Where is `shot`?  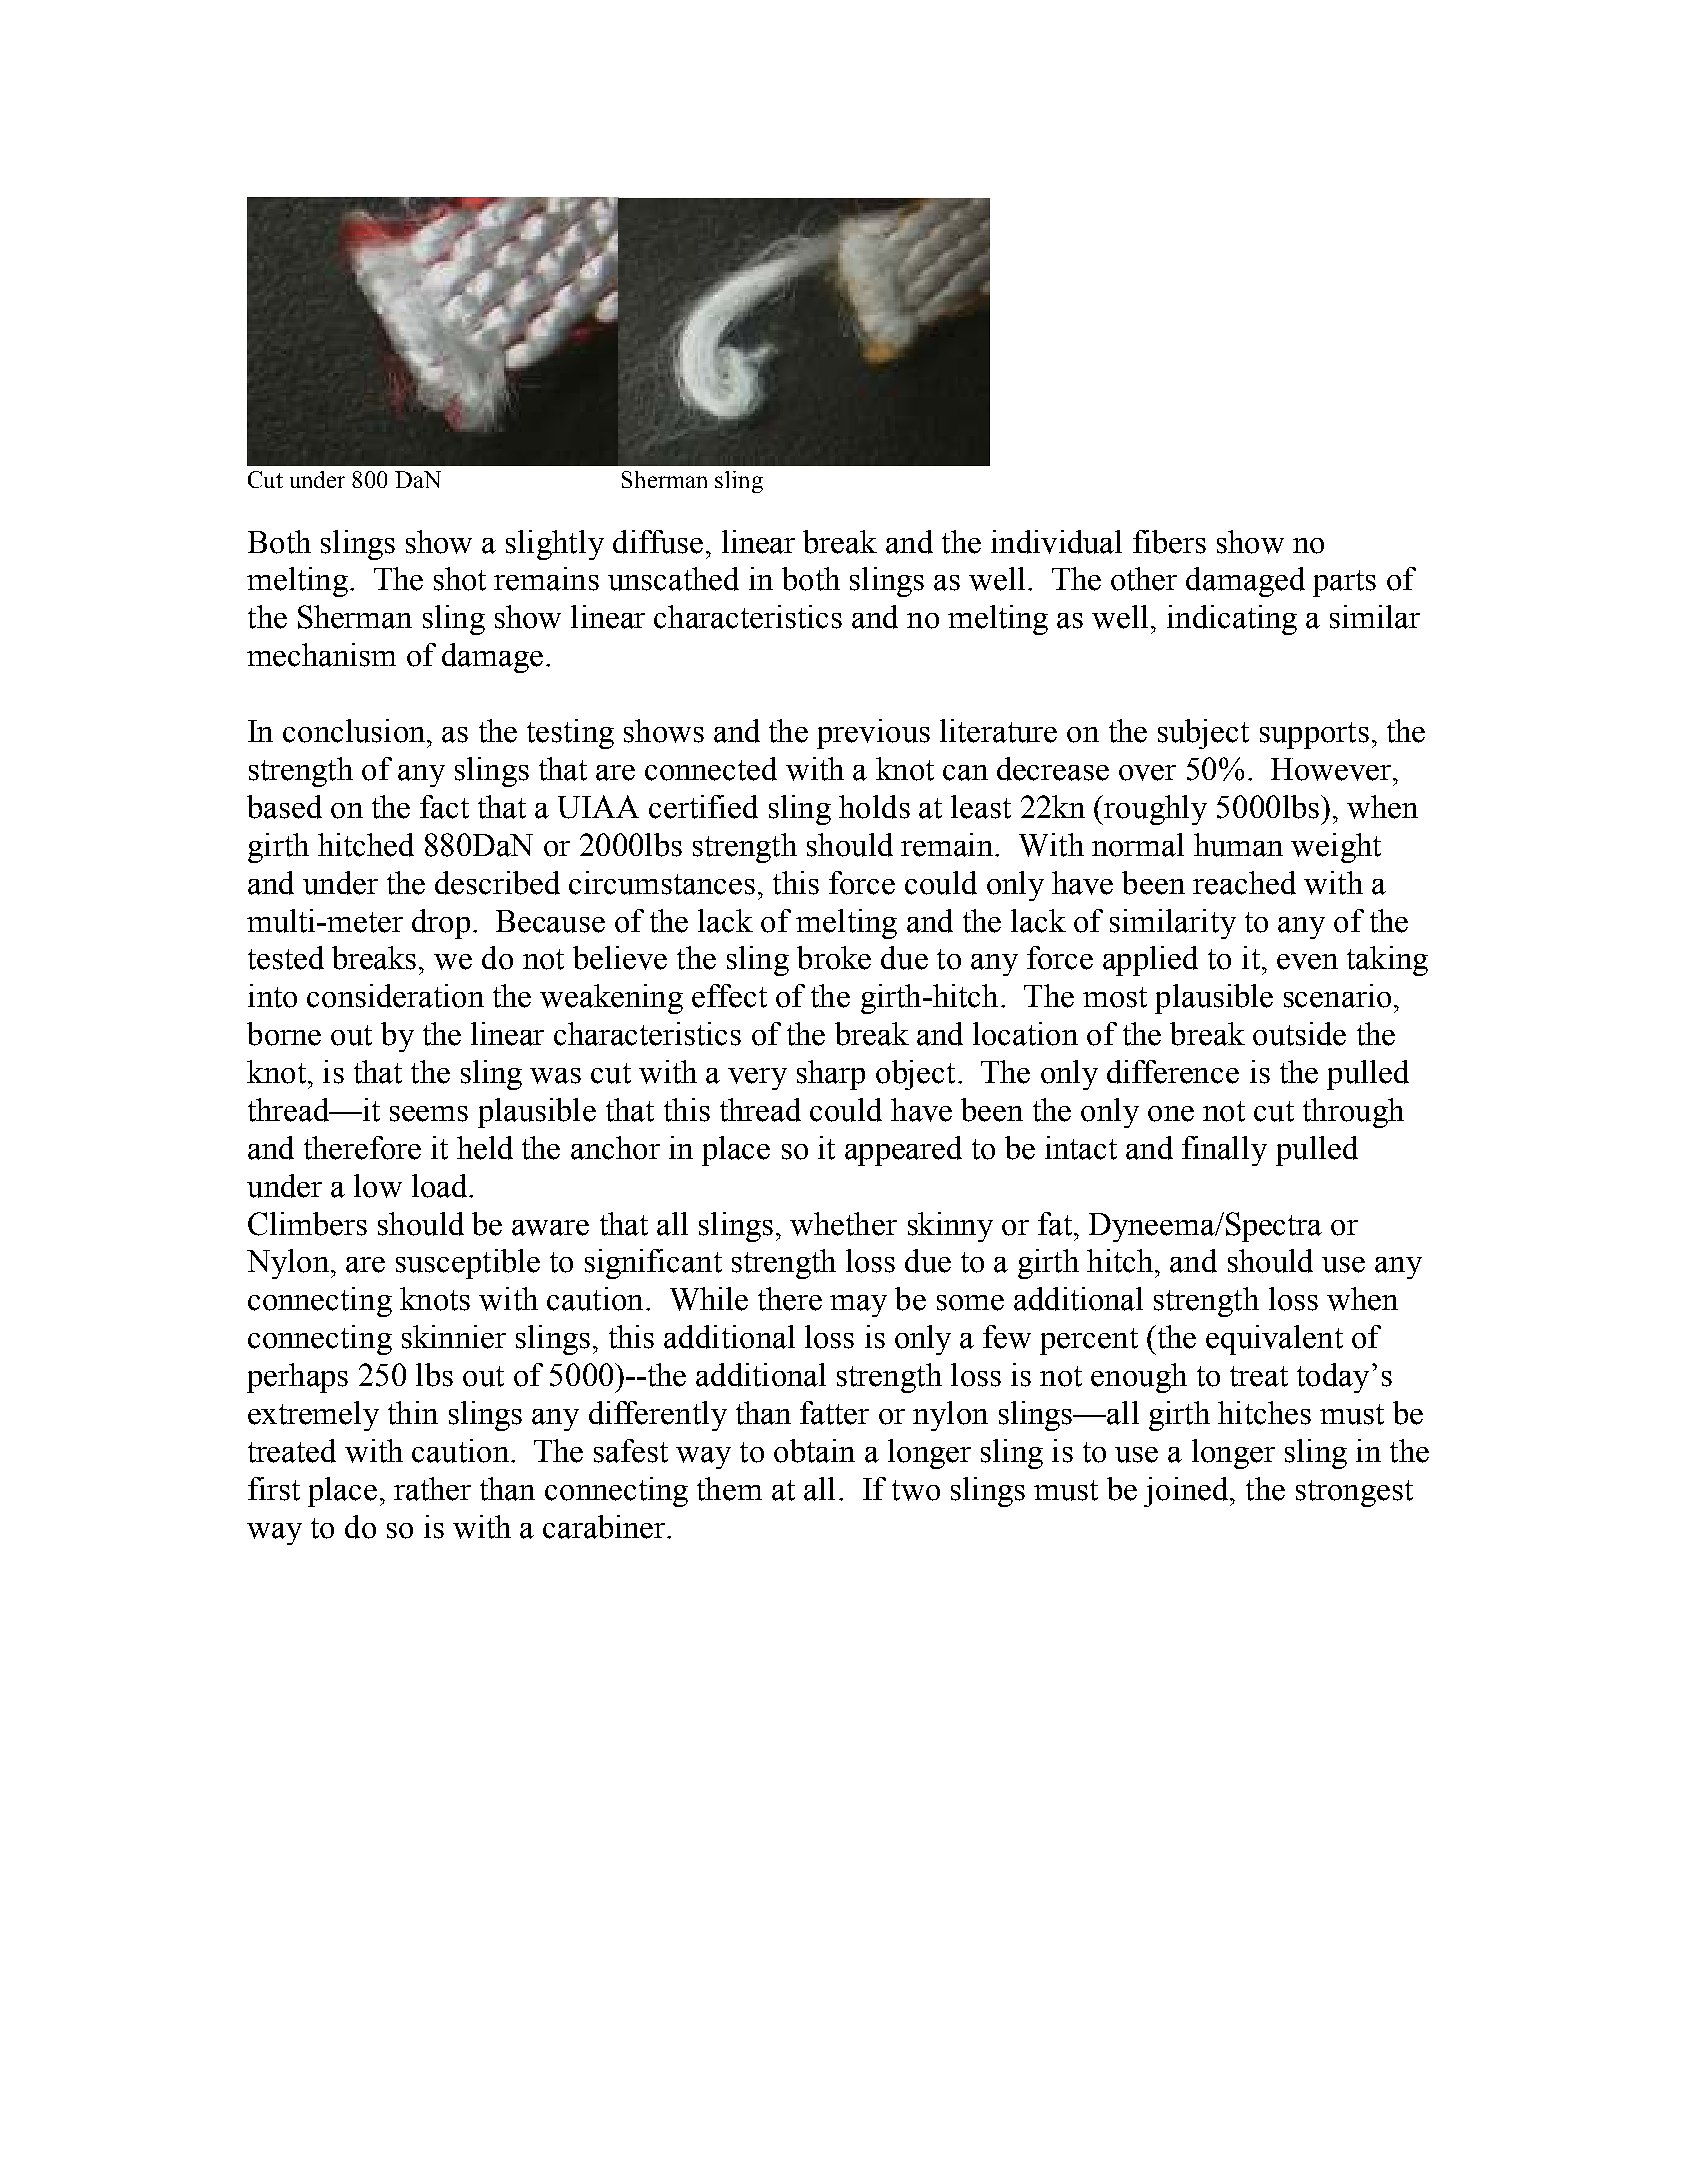
shot is located at coordinates (460, 579).
